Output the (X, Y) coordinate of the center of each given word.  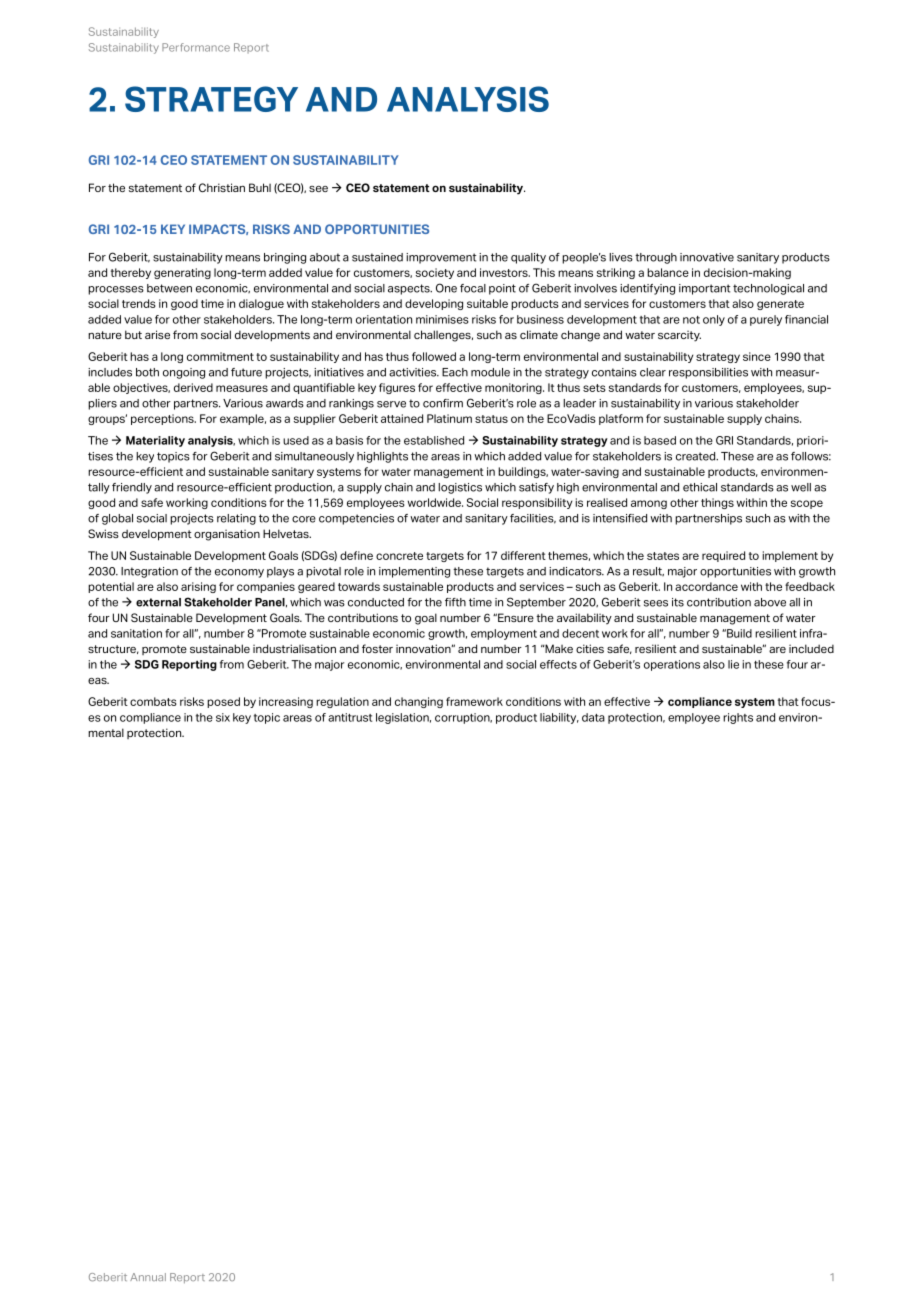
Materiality (155, 441)
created (697, 456)
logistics (460, 488)
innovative (707, 257)
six (223, 717)
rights (738, 718)
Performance (196, 47)
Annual (148, 1277)
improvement (441, 258)
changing (419, 702)
